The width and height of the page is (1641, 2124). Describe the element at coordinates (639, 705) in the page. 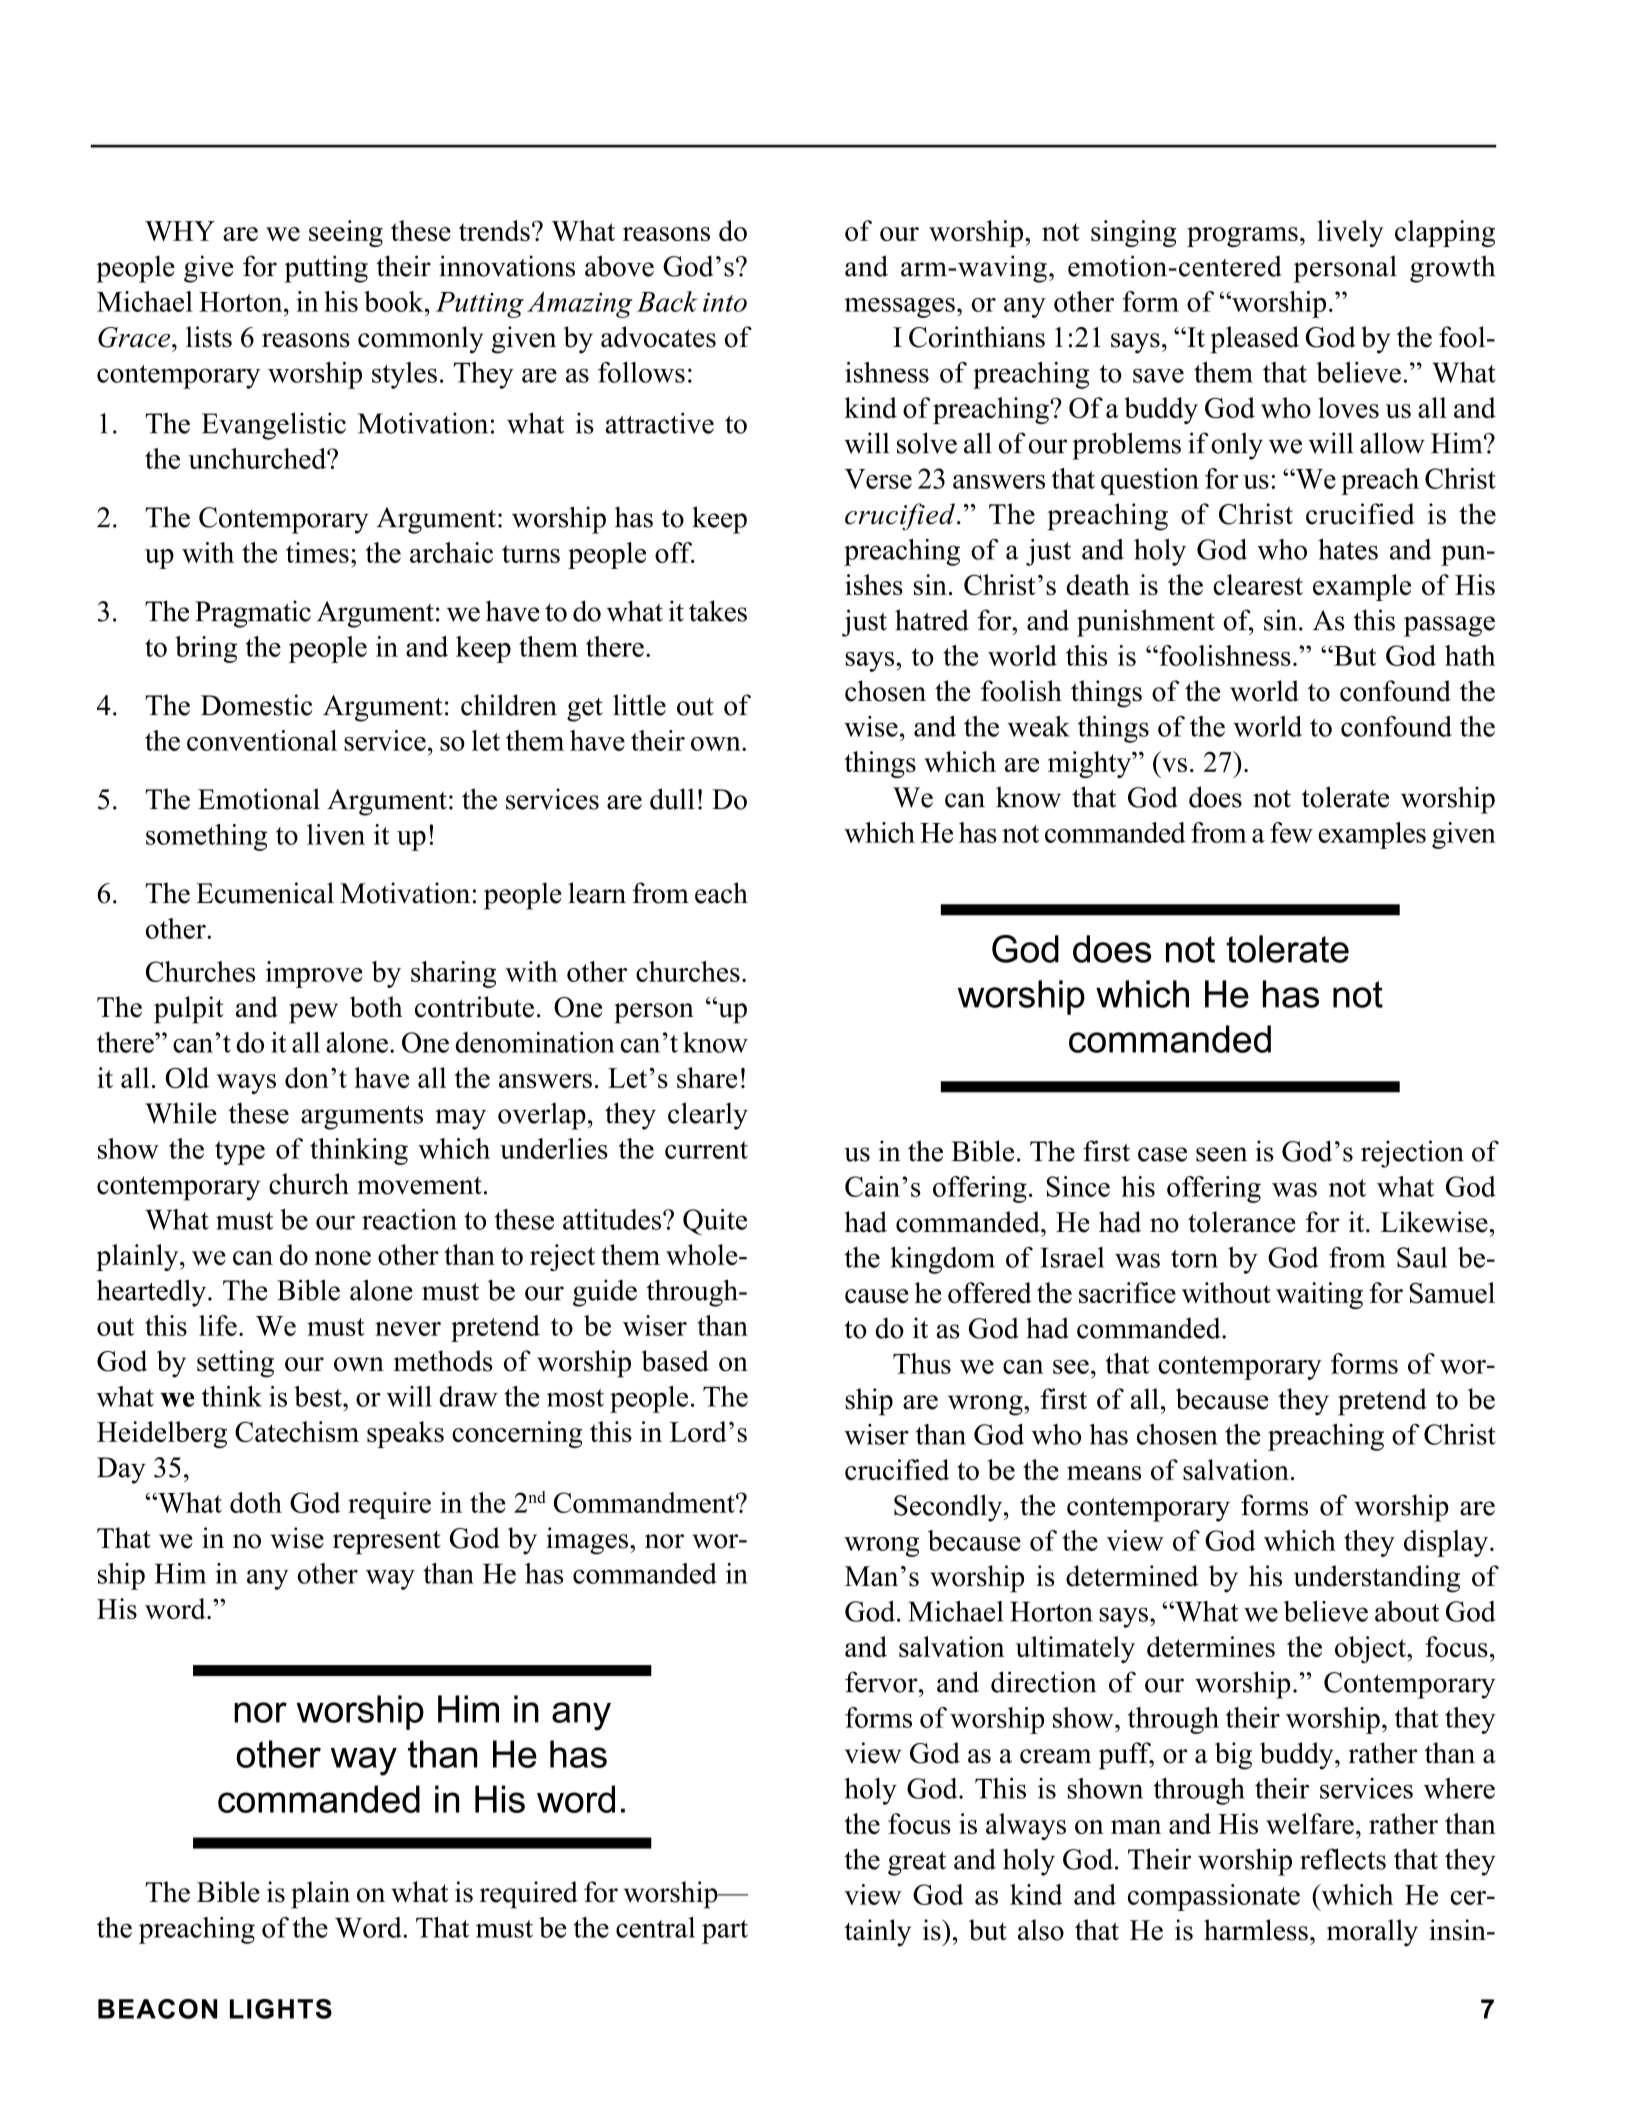

I see `little` at that location.
